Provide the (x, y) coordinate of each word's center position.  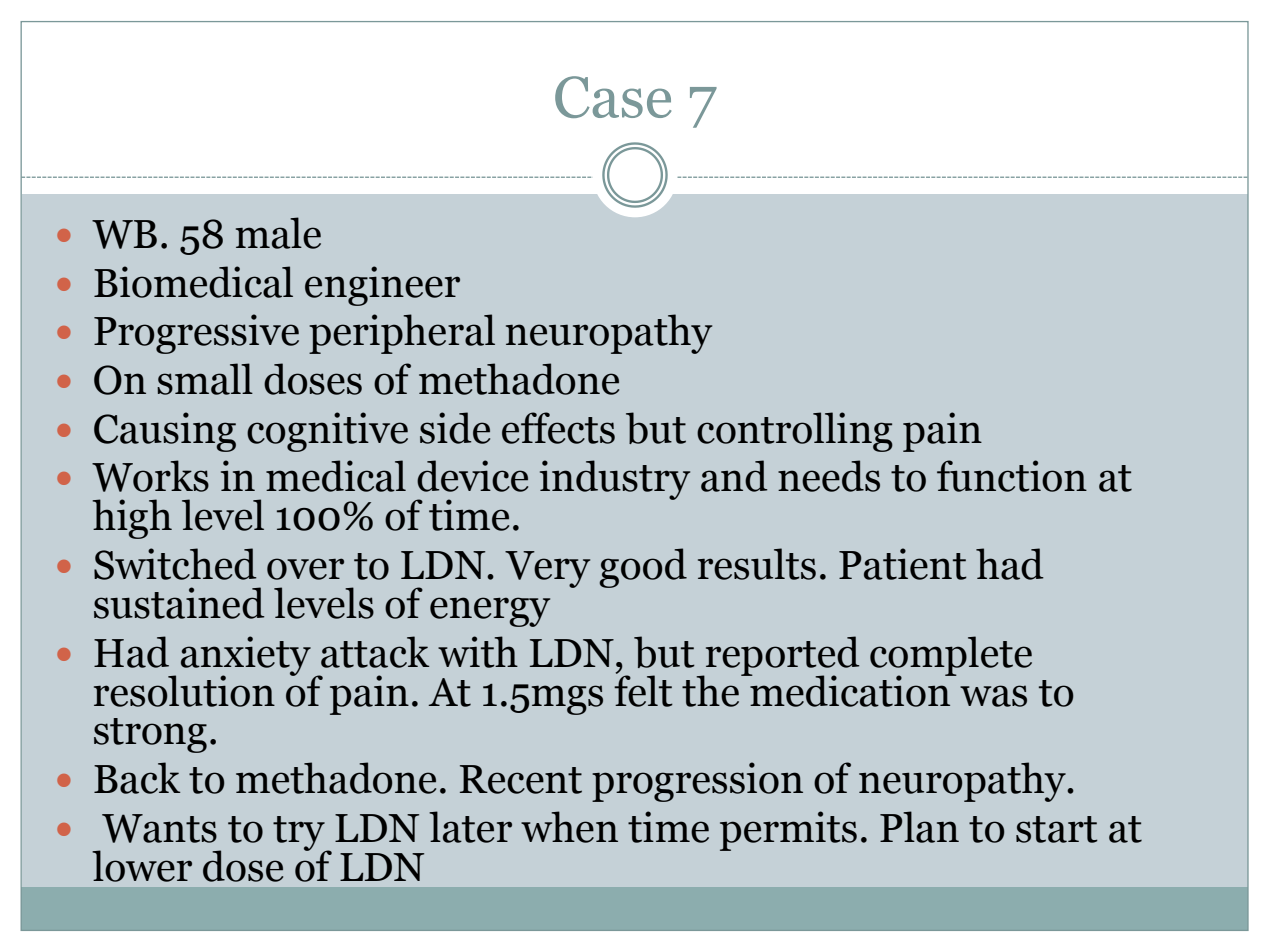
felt (643, 689)
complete (951, 657)
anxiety (246, 657)
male (278, 233)
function (1012, 476)
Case (613, 97)
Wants (159, 828)
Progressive (196, 334)
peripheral (402, 334)
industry (615, 480)
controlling (795, 432)
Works (150, 476)
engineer (382, 286)
